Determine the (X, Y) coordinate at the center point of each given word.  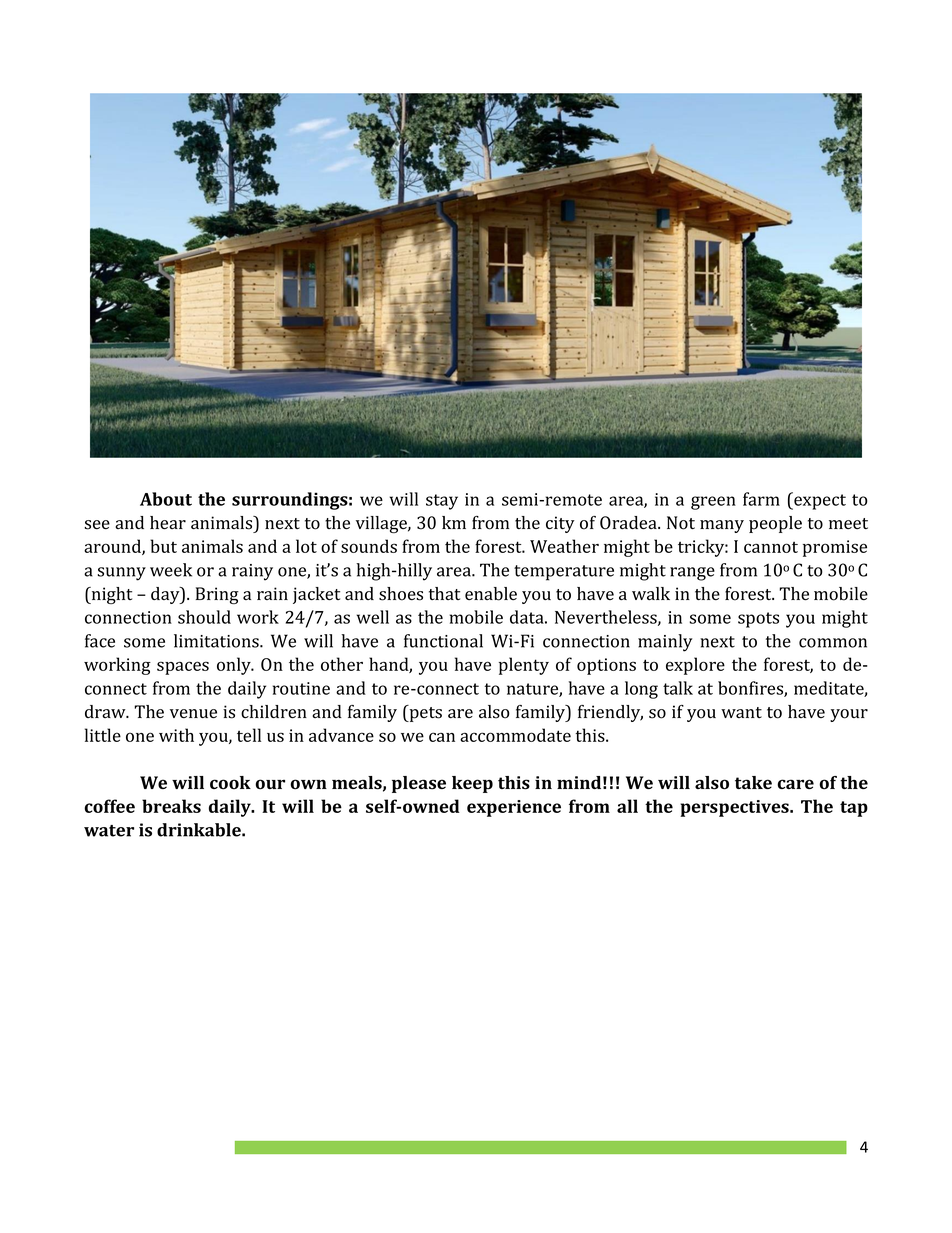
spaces (183, 668)
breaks (171, 806)
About (166, 499)
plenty (524, 666)
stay (442, 502)
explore (695, 666)
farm (761, 499)
